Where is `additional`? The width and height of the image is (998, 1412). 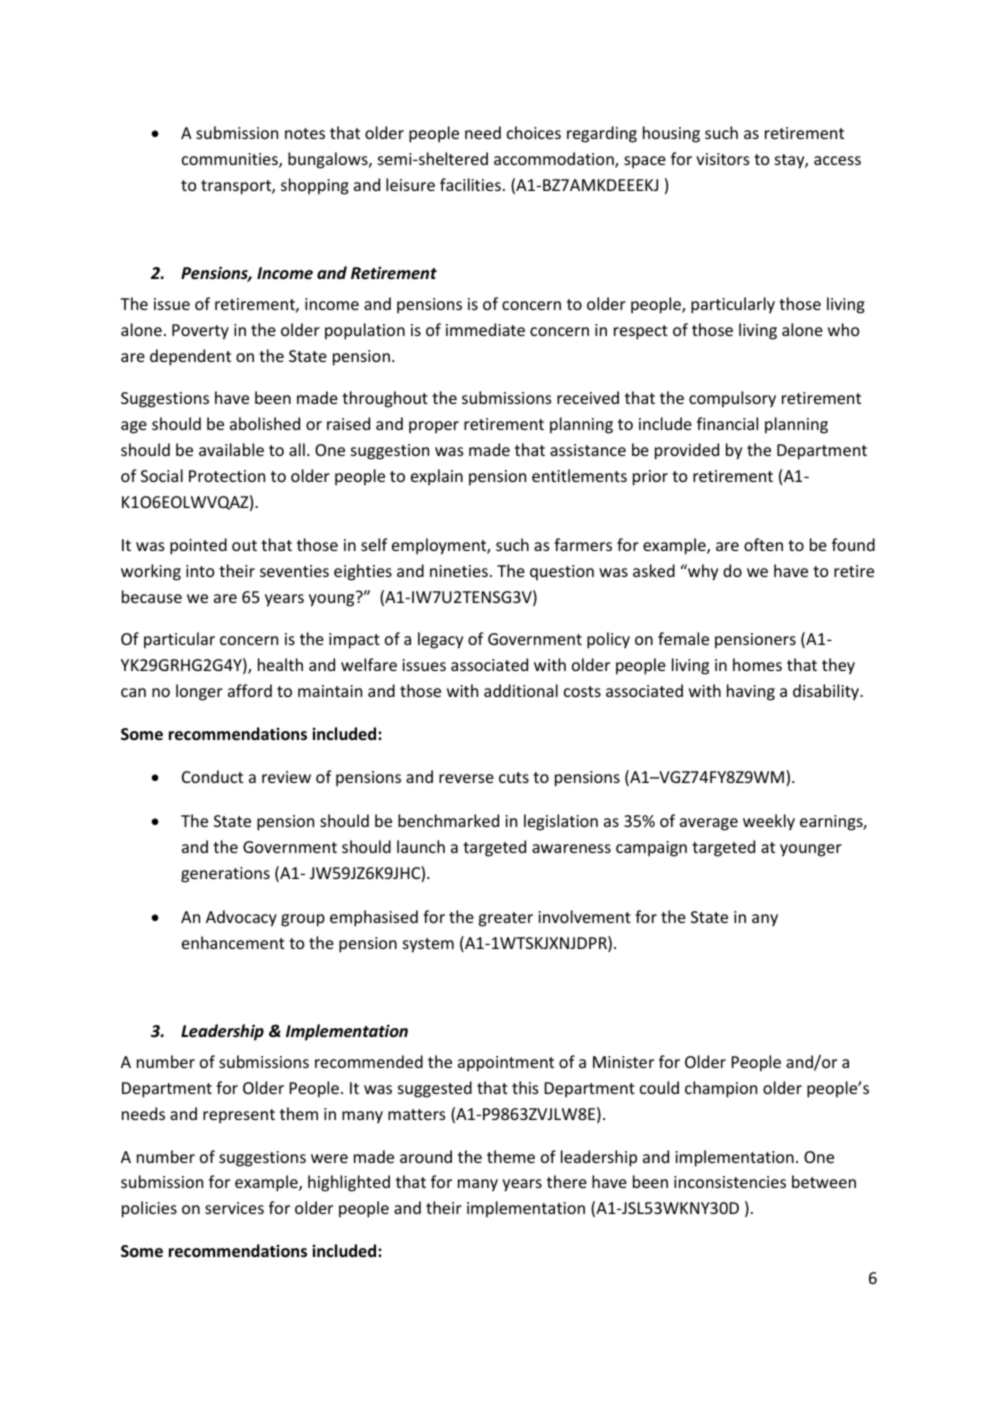 additional is located at coordinates (521, 690).
